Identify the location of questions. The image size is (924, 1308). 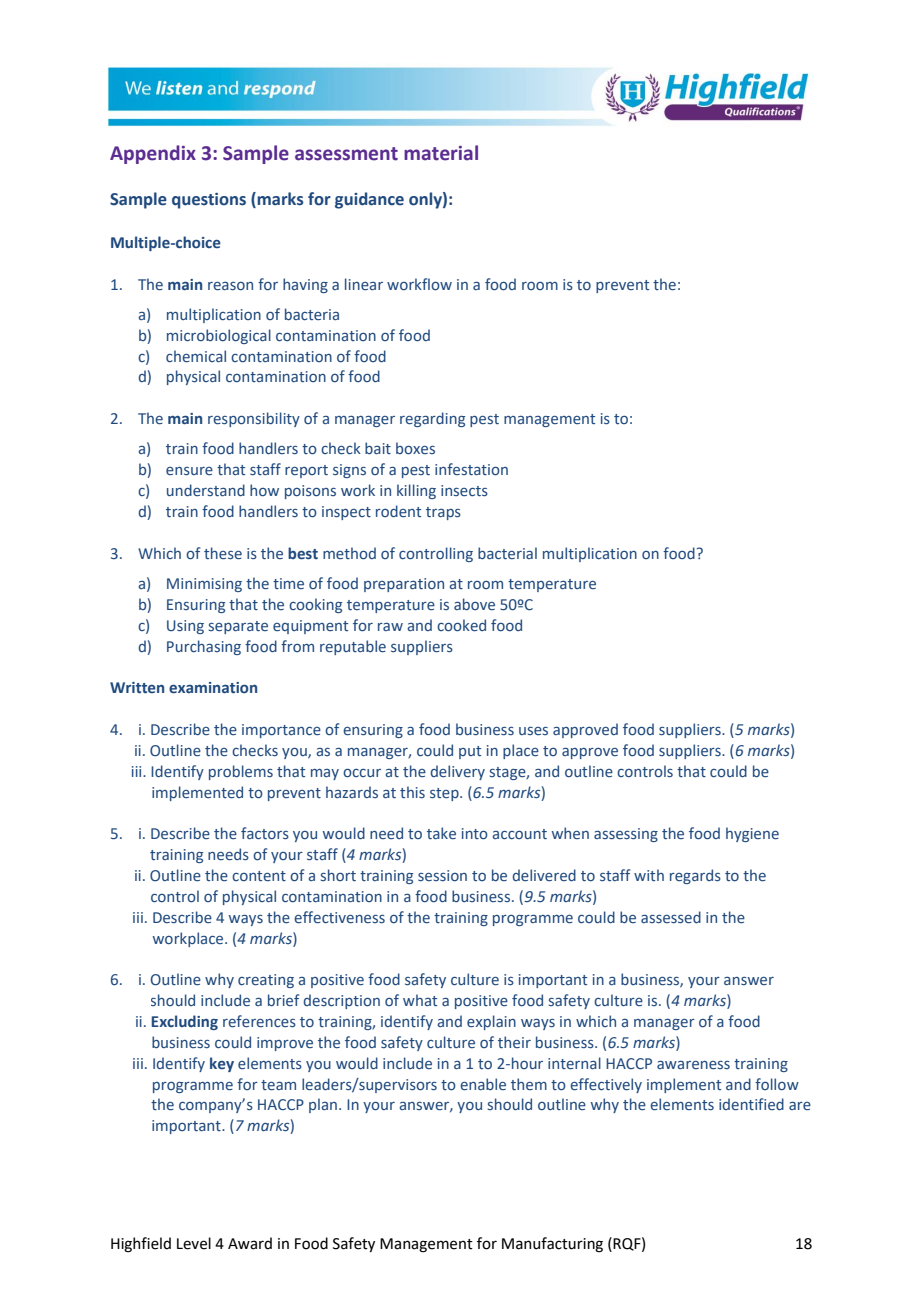
(209, 201).
